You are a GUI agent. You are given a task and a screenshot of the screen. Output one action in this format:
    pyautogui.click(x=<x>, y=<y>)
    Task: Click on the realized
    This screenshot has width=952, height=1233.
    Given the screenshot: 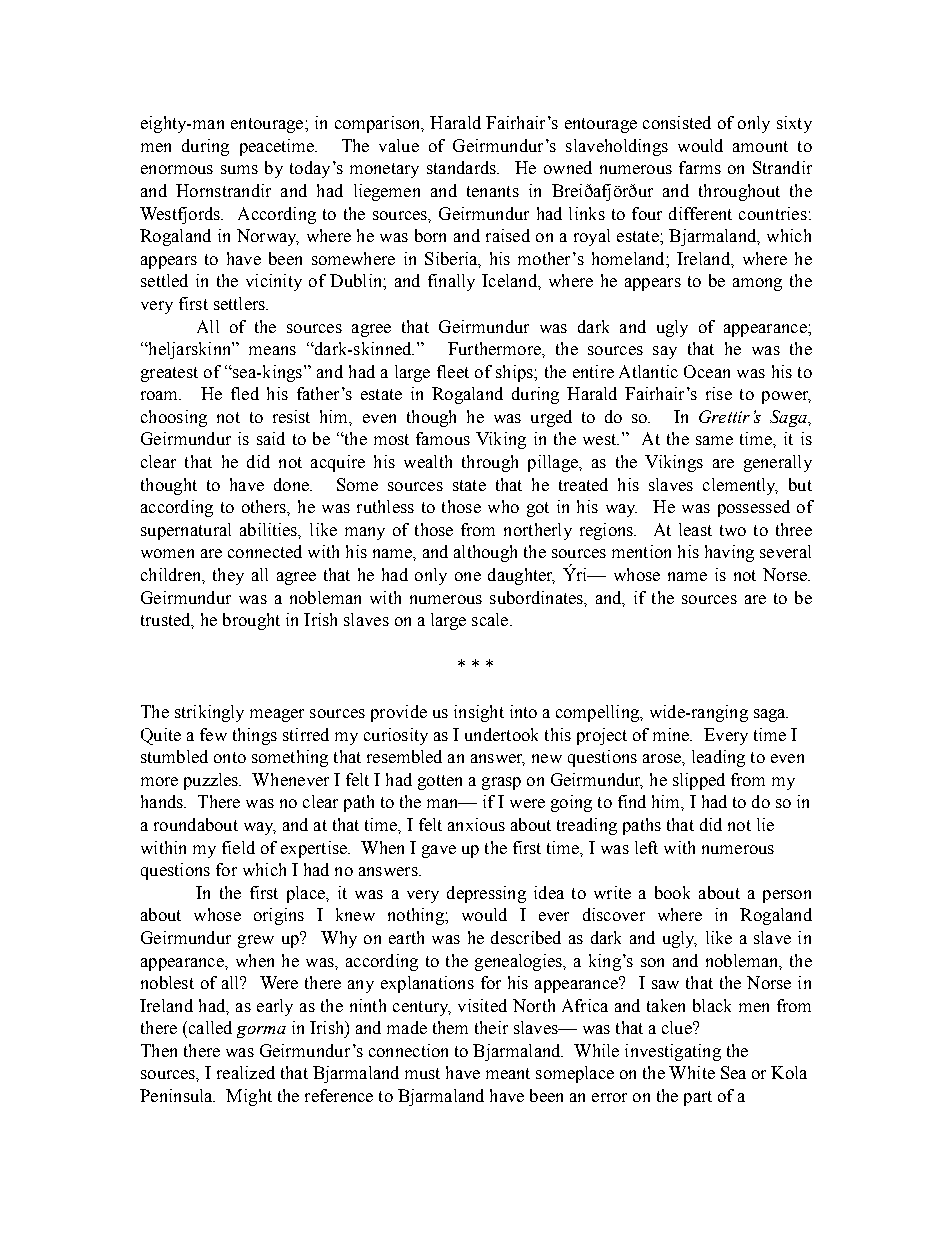 What is the action you would take?
    pyautogui.click(x=246, y=1072)
